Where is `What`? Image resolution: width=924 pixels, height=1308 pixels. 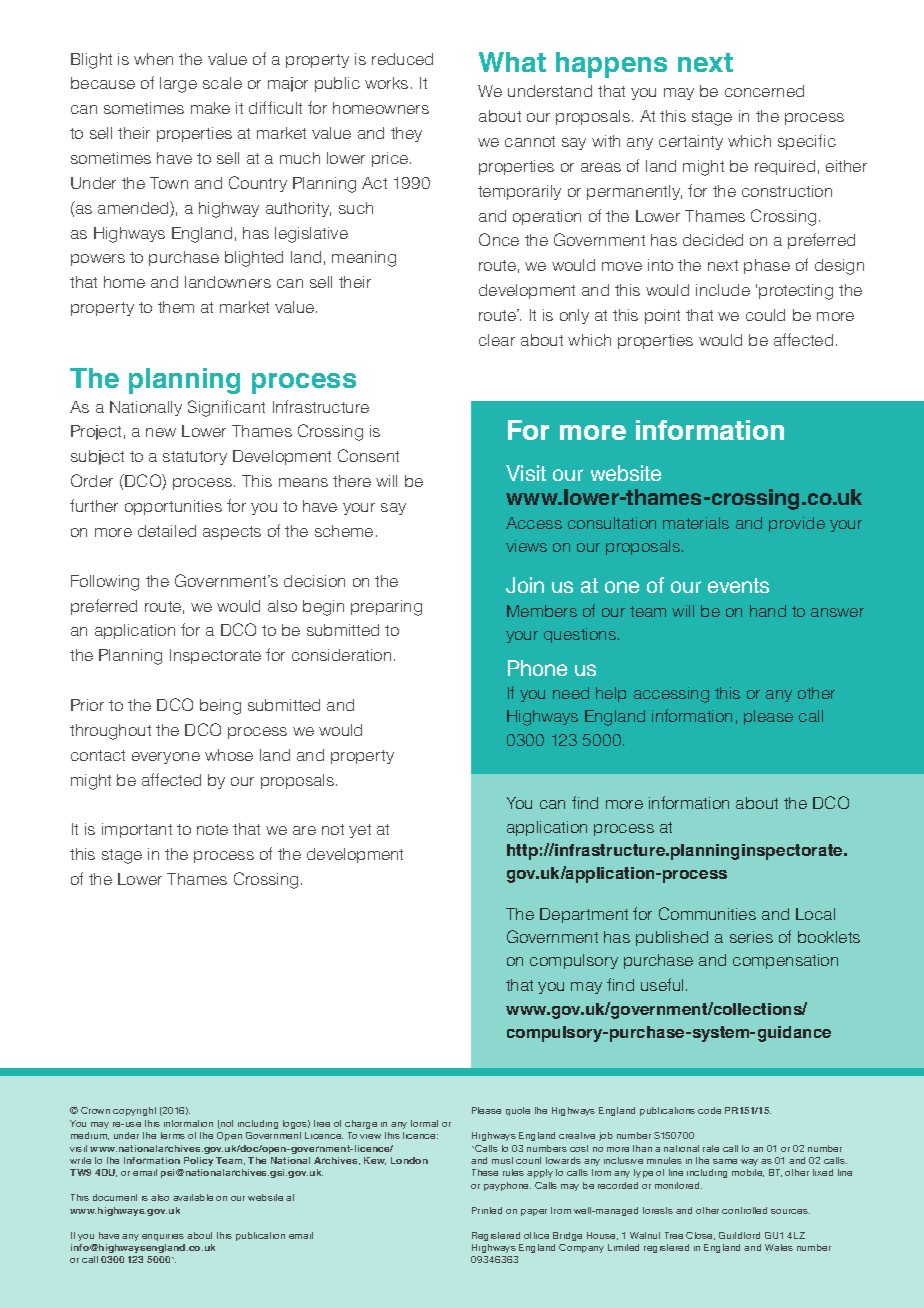
What is located at coordinates (512, 62).
